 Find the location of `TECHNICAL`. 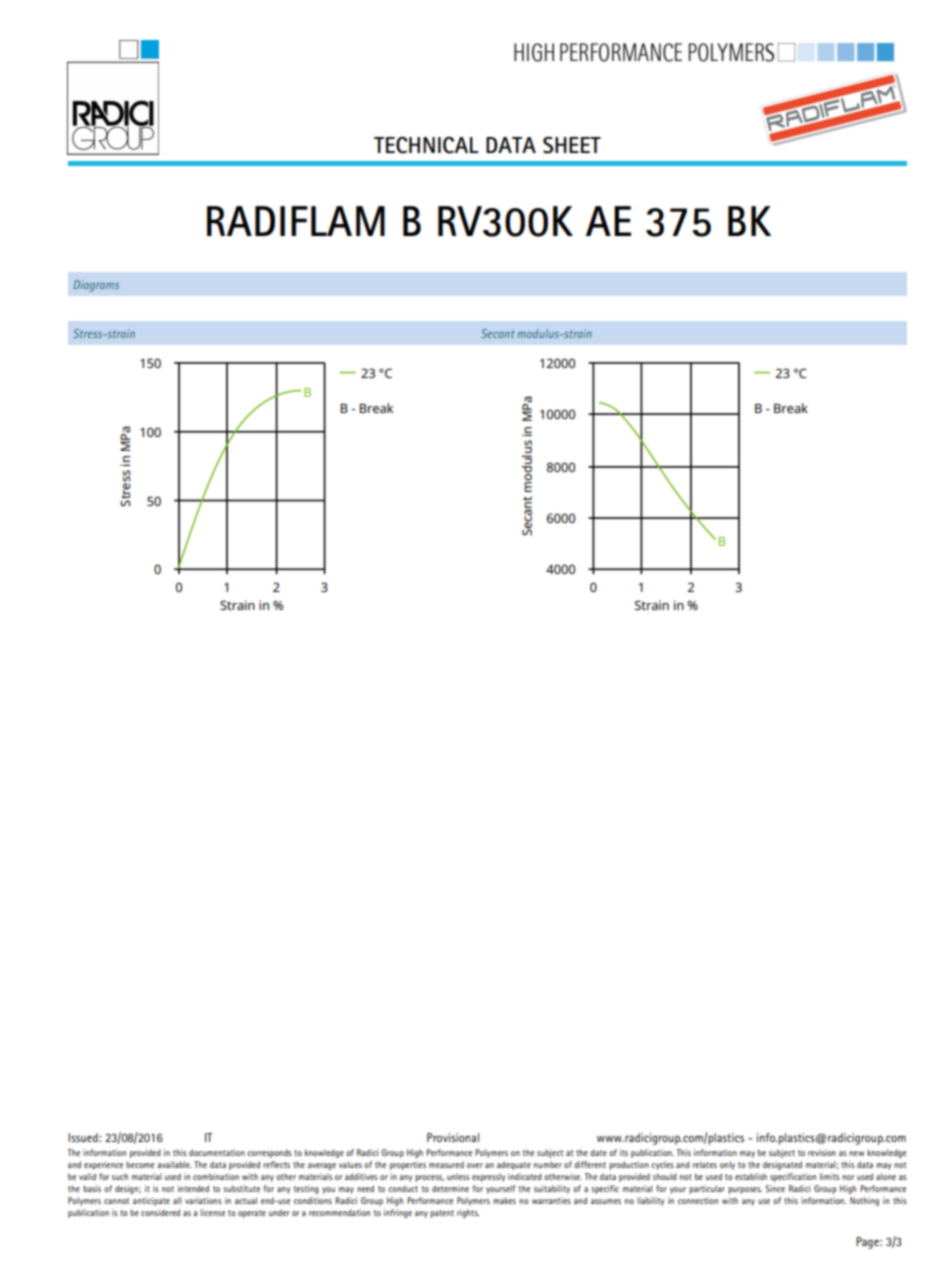

TECHNICAL is located at coordinates (426, 145).
